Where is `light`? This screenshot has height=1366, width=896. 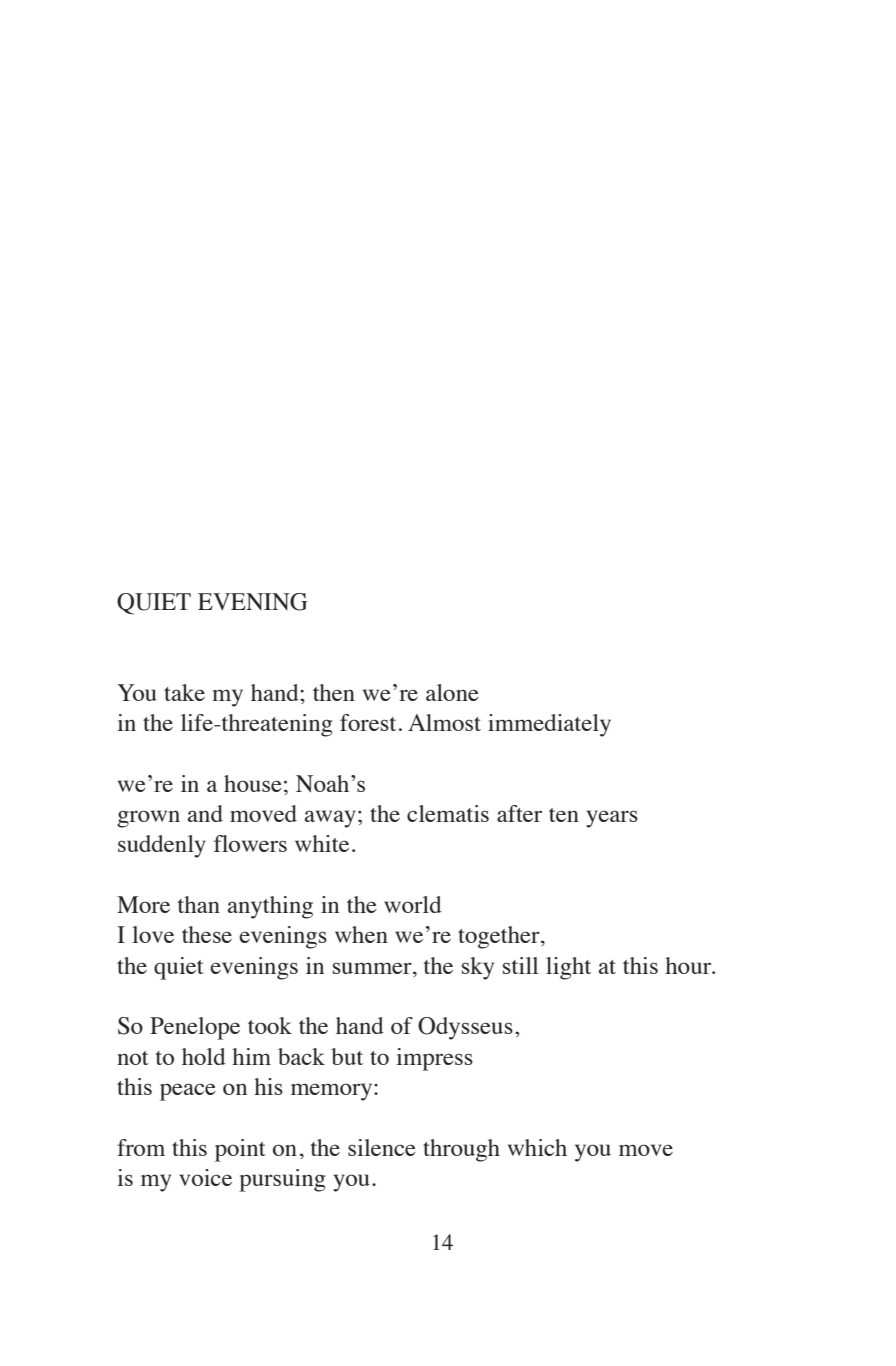
light is located at coordinates (568, 968).
